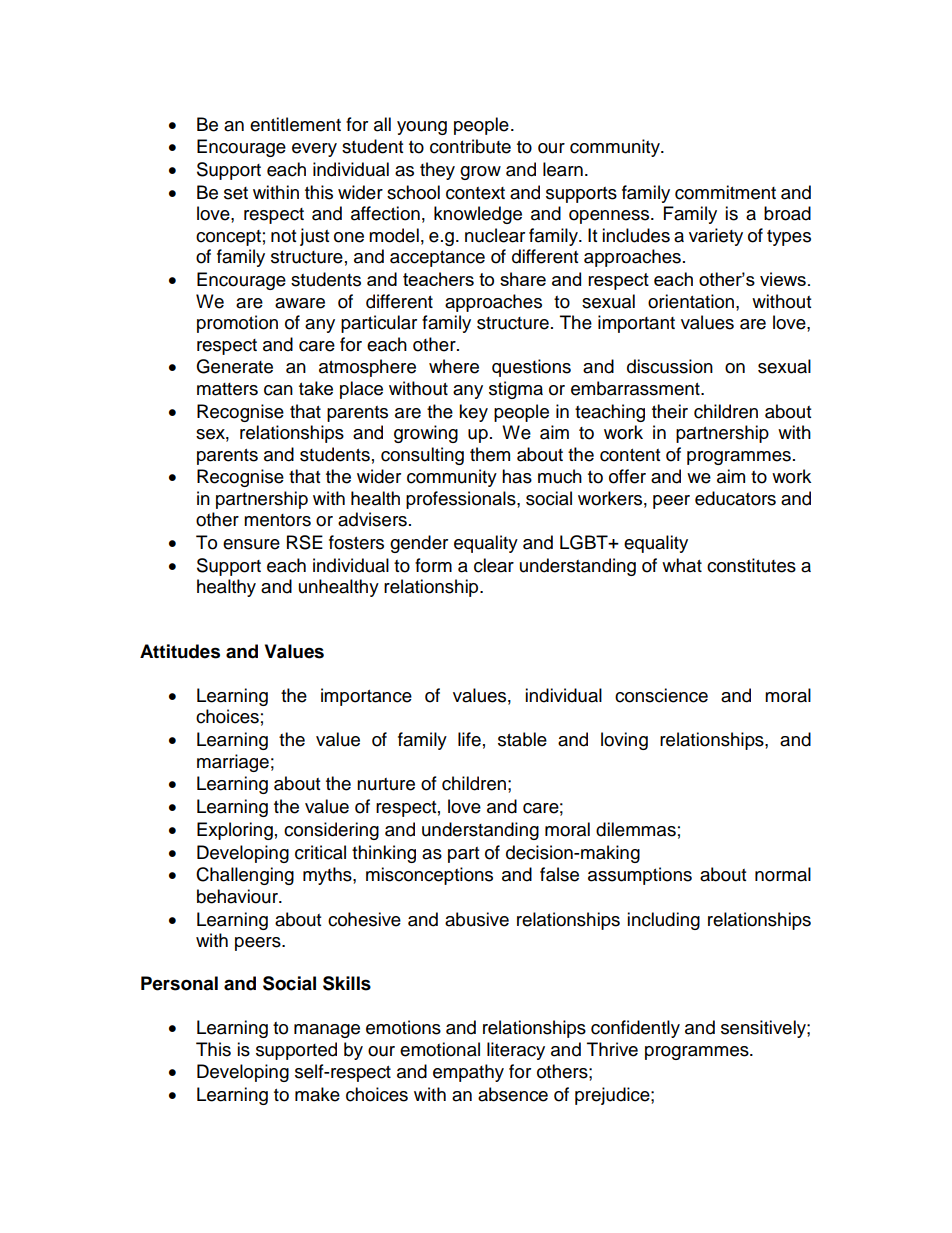 This screenshot has width=952, height=1233. Describe the element at coordinates (635, 1029) in the screenshot. I see `confidently` at that location.
